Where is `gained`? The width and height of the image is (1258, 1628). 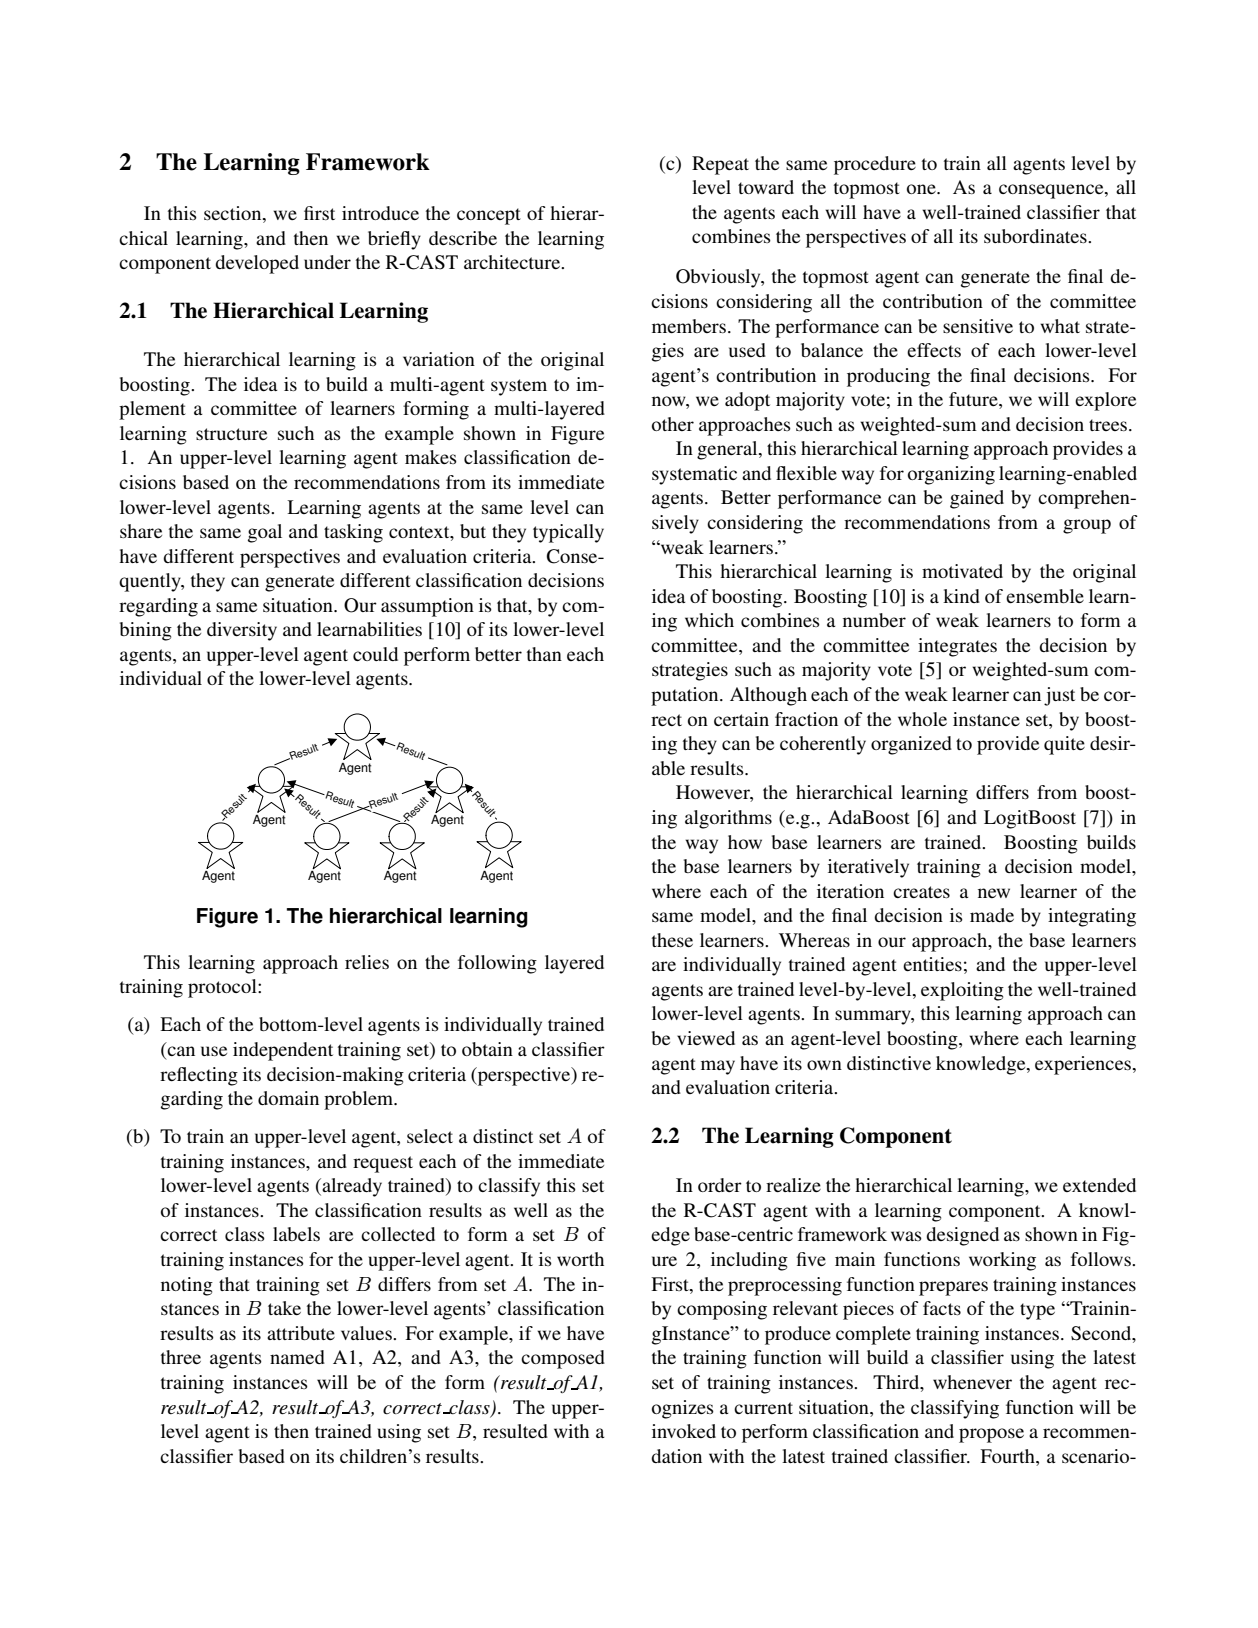
gained is located at coordinates (977, 499).
